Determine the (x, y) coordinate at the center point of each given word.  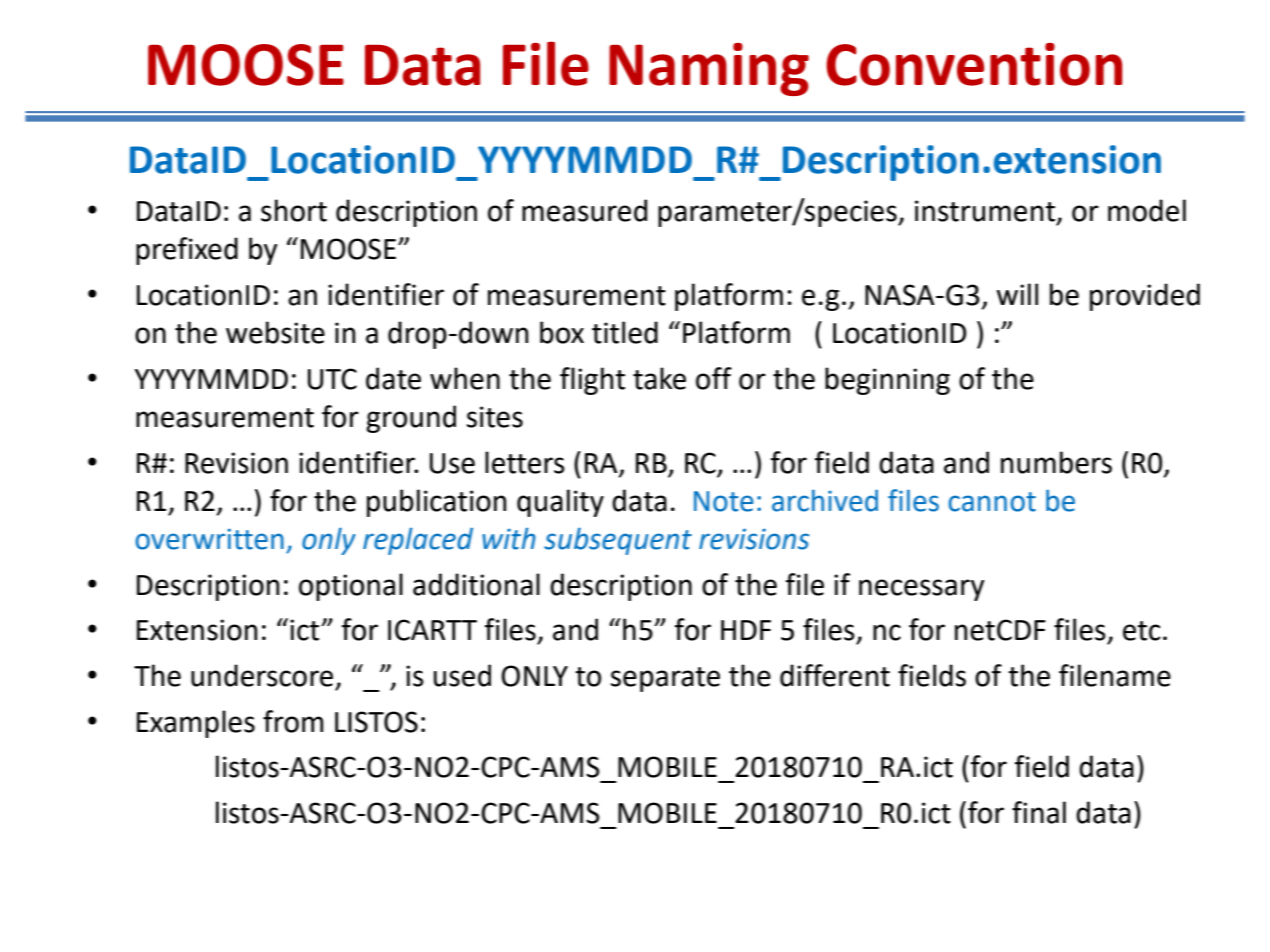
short (294, 210)
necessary (921, 590)
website (275, 332)
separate (665, 679)
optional (351, 587)
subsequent (618, 541)
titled (625, 332)
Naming (709, 69)
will (1017, 294)
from (293, 721)
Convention (974, 64)
